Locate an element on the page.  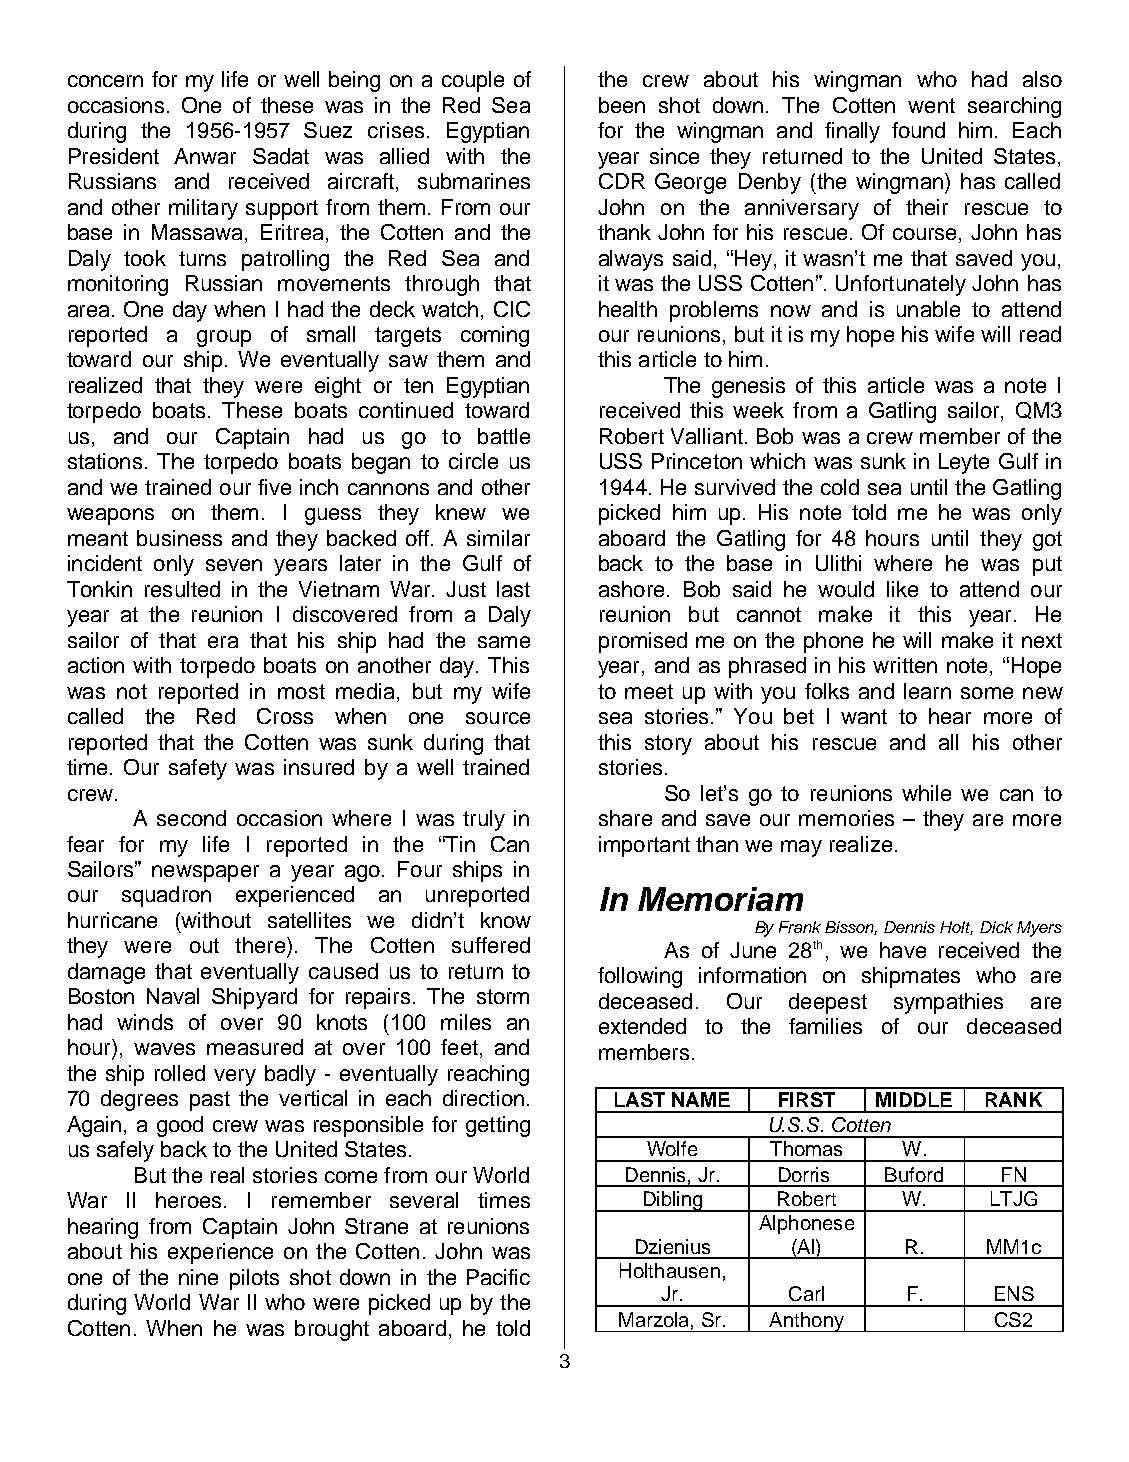
nine is located at coordinates (198, 1277).
